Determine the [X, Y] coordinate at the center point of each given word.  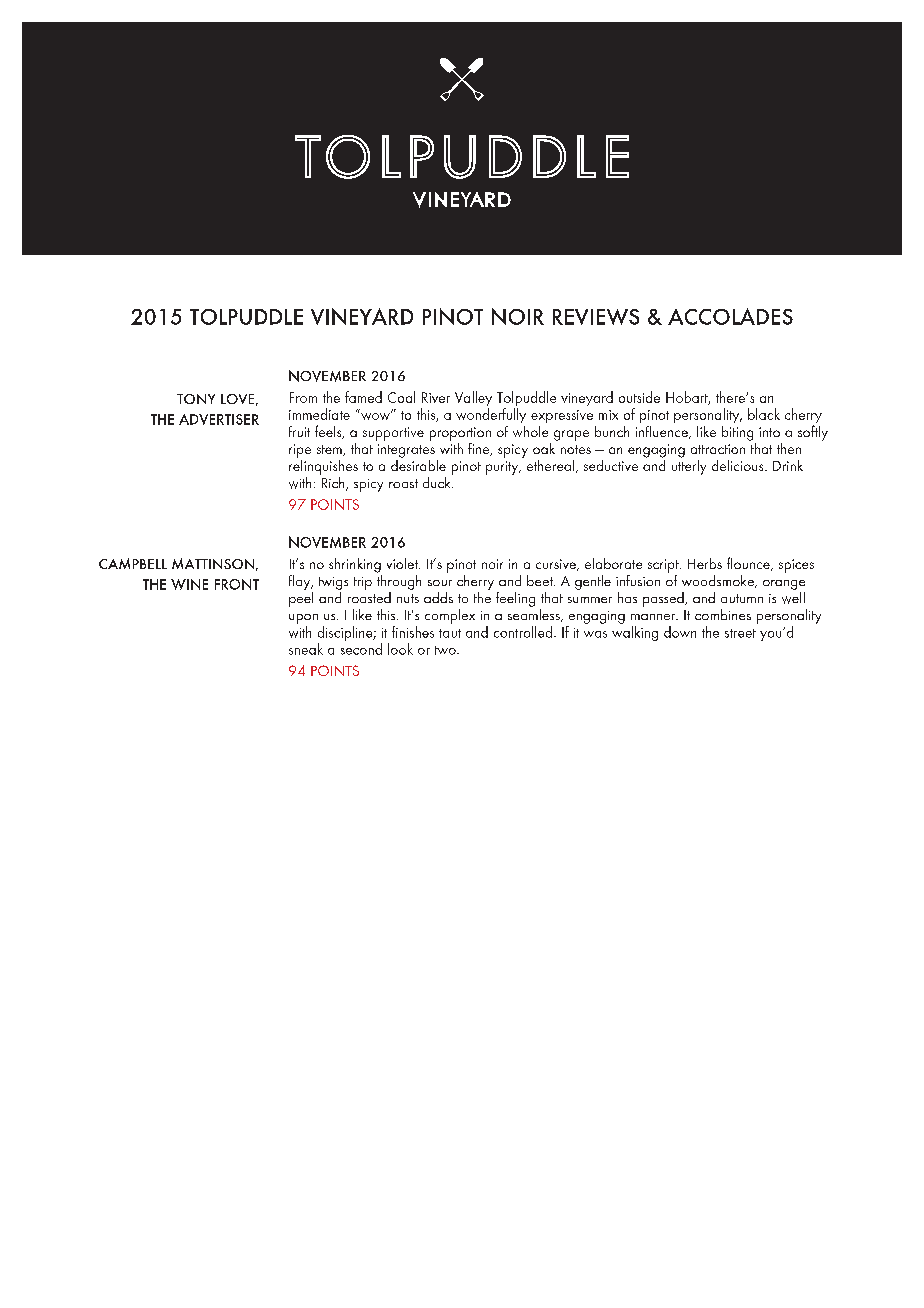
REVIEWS [596, 317]
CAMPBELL [133, 563]
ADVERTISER [219, 419]
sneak [306, 649]
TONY [196, 399]
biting [737, 433]
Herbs [705, 563]
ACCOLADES [730, 316]
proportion [460, 434]
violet [403, 563]
